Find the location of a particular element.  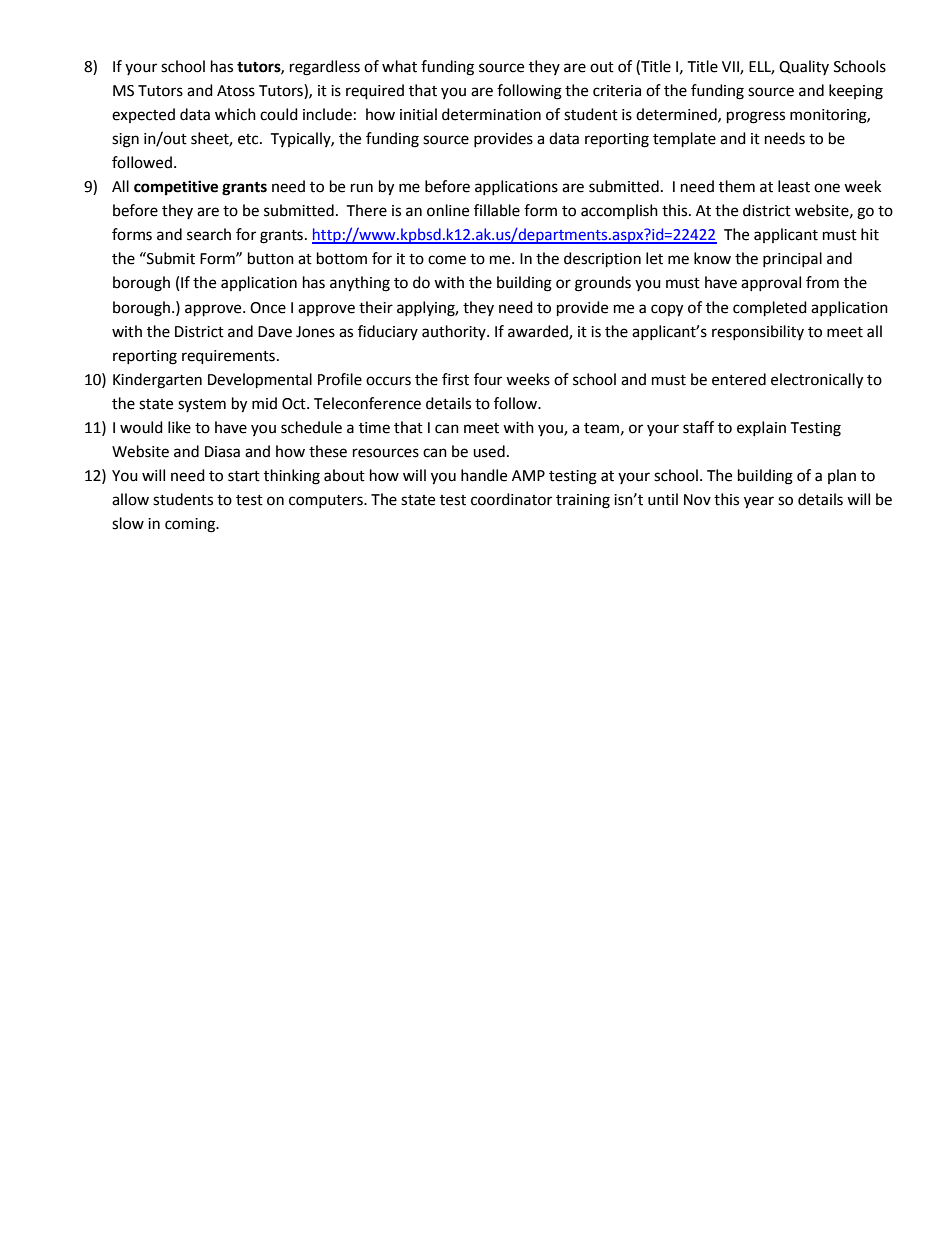

competitive is located at coordinates (176, 188).
